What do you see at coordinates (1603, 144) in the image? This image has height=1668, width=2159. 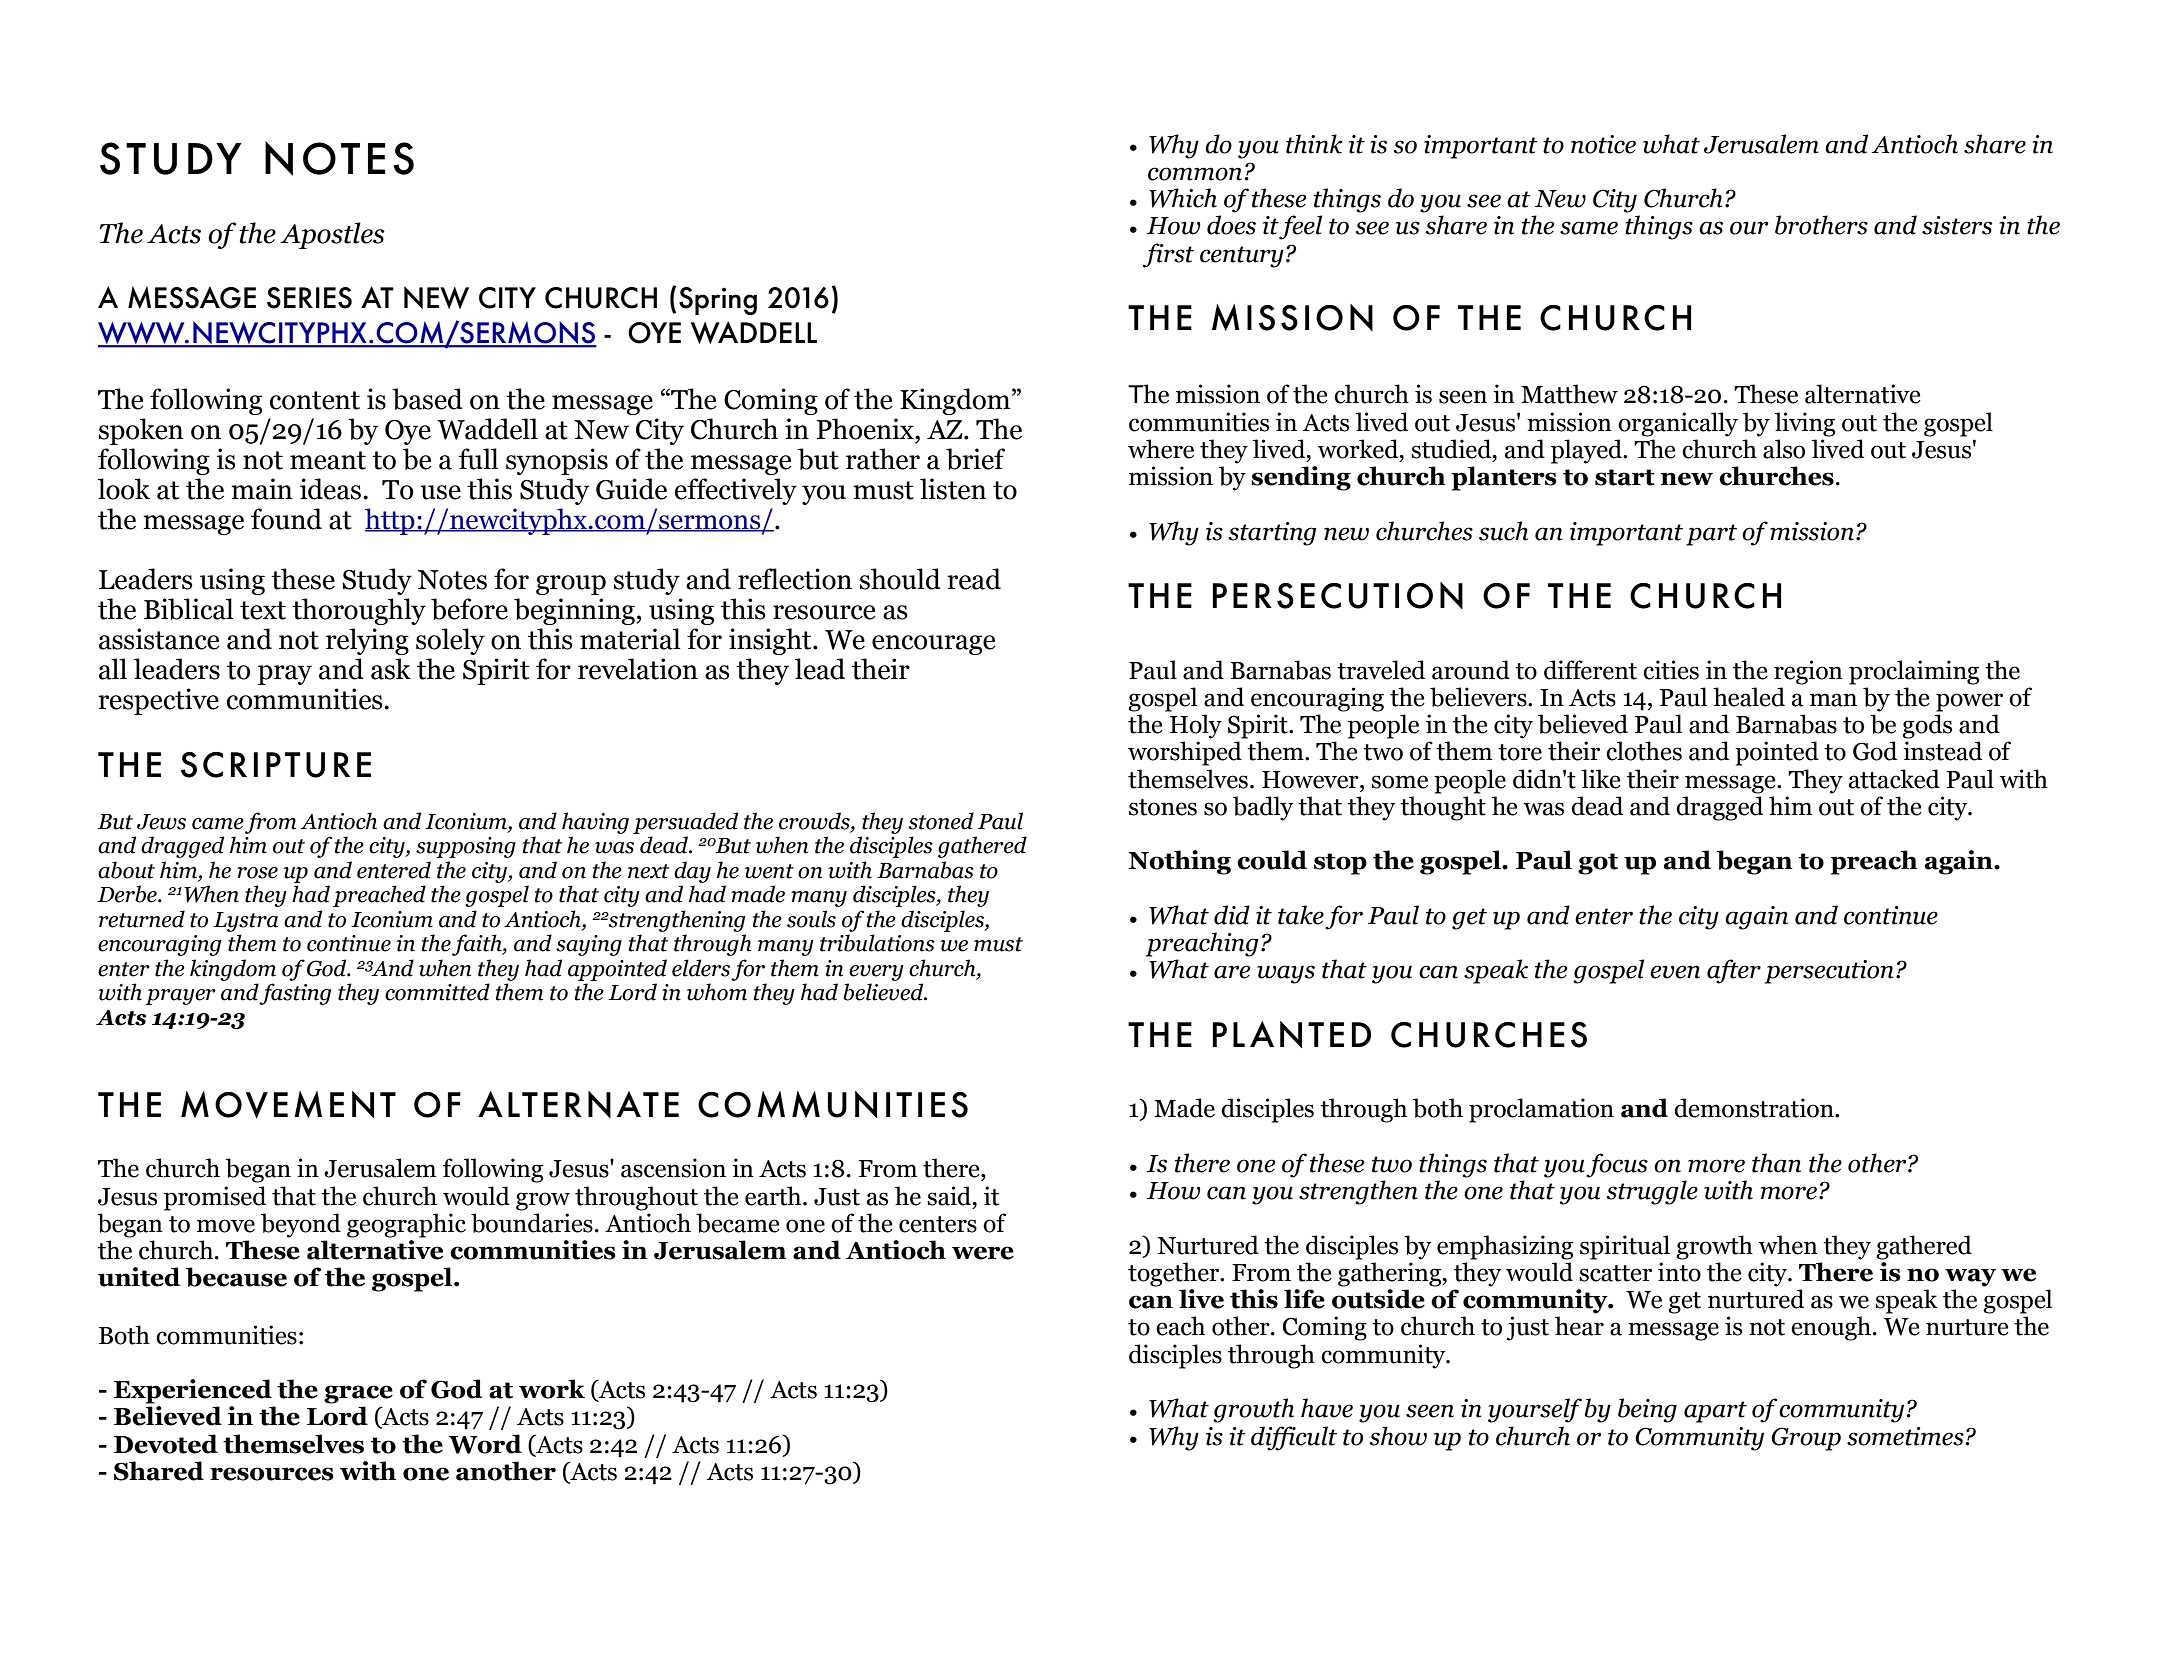 I see `notice` at bounding box center [1603, 144].
